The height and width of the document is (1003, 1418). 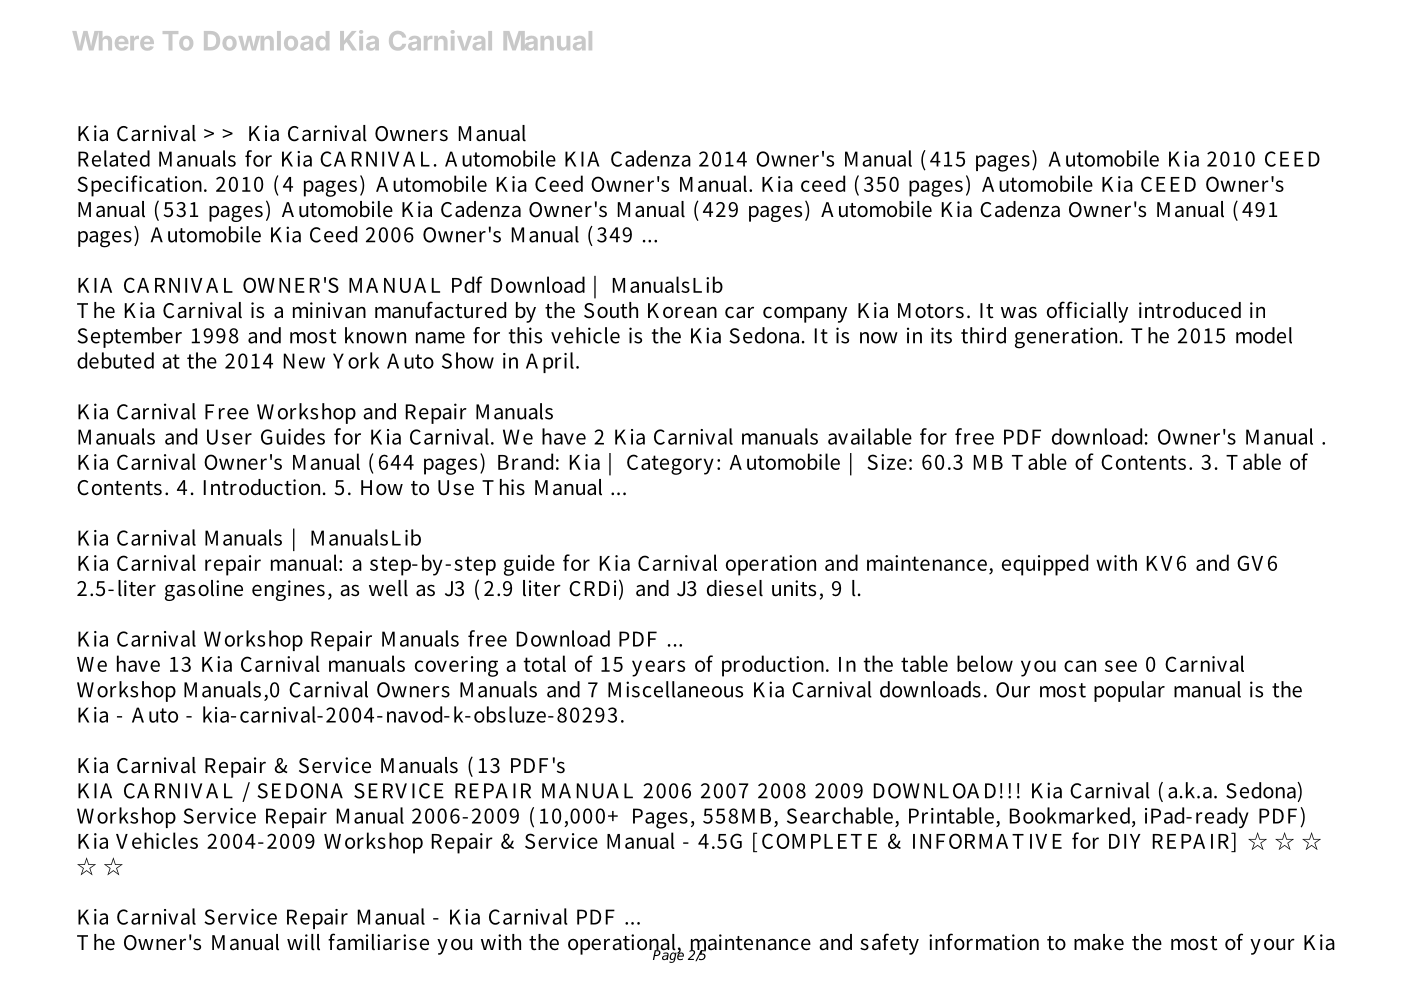 I want to click on make, so click(x=1099, y=942).
